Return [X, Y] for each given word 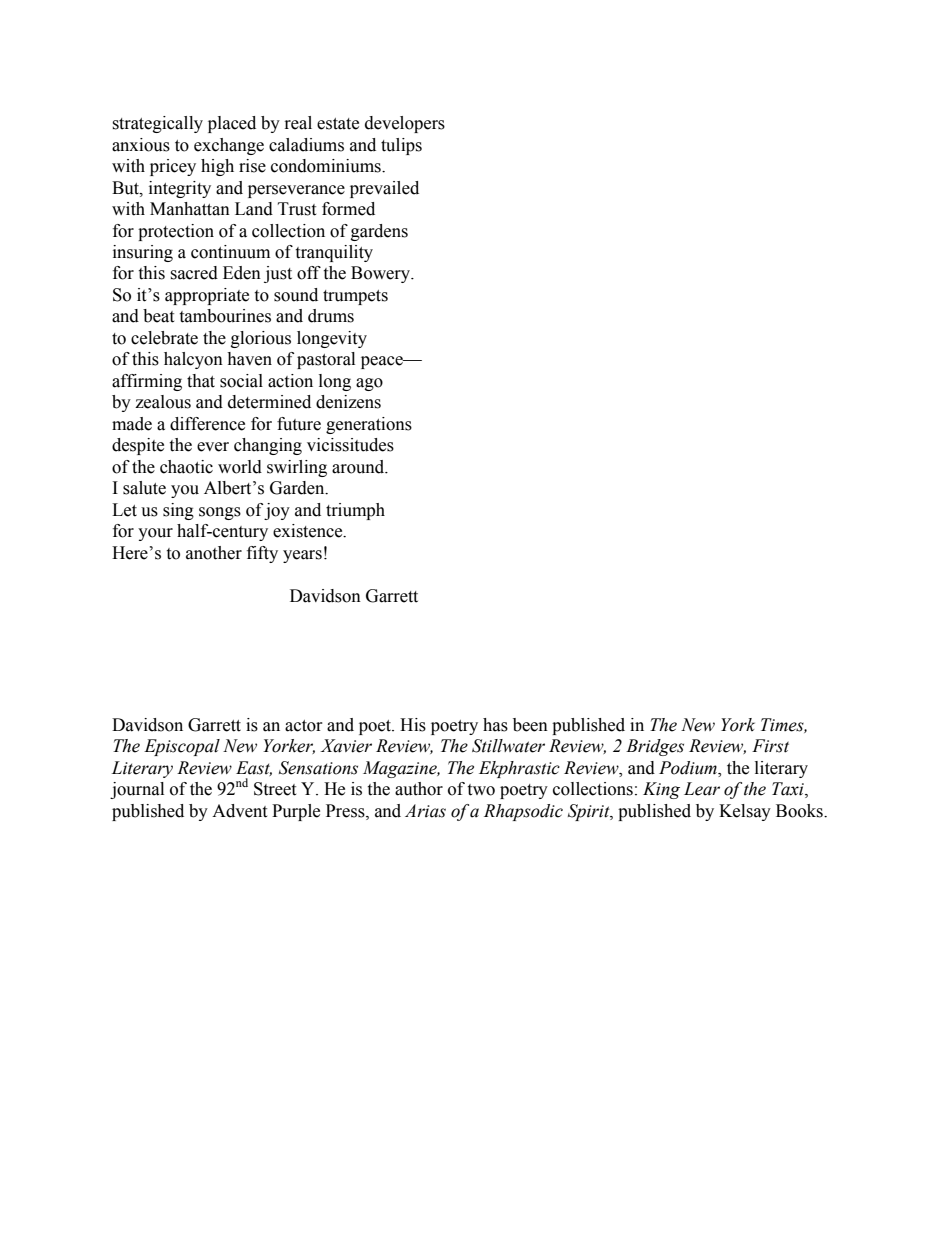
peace [383, 362]
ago [369, 384]
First [770, 746]
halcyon [193, 360]
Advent [239, 811]
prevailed [384, 189]
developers [405, 124]
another [214, 553]
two [481, 790]
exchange [229, 146]
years [302, 556]
